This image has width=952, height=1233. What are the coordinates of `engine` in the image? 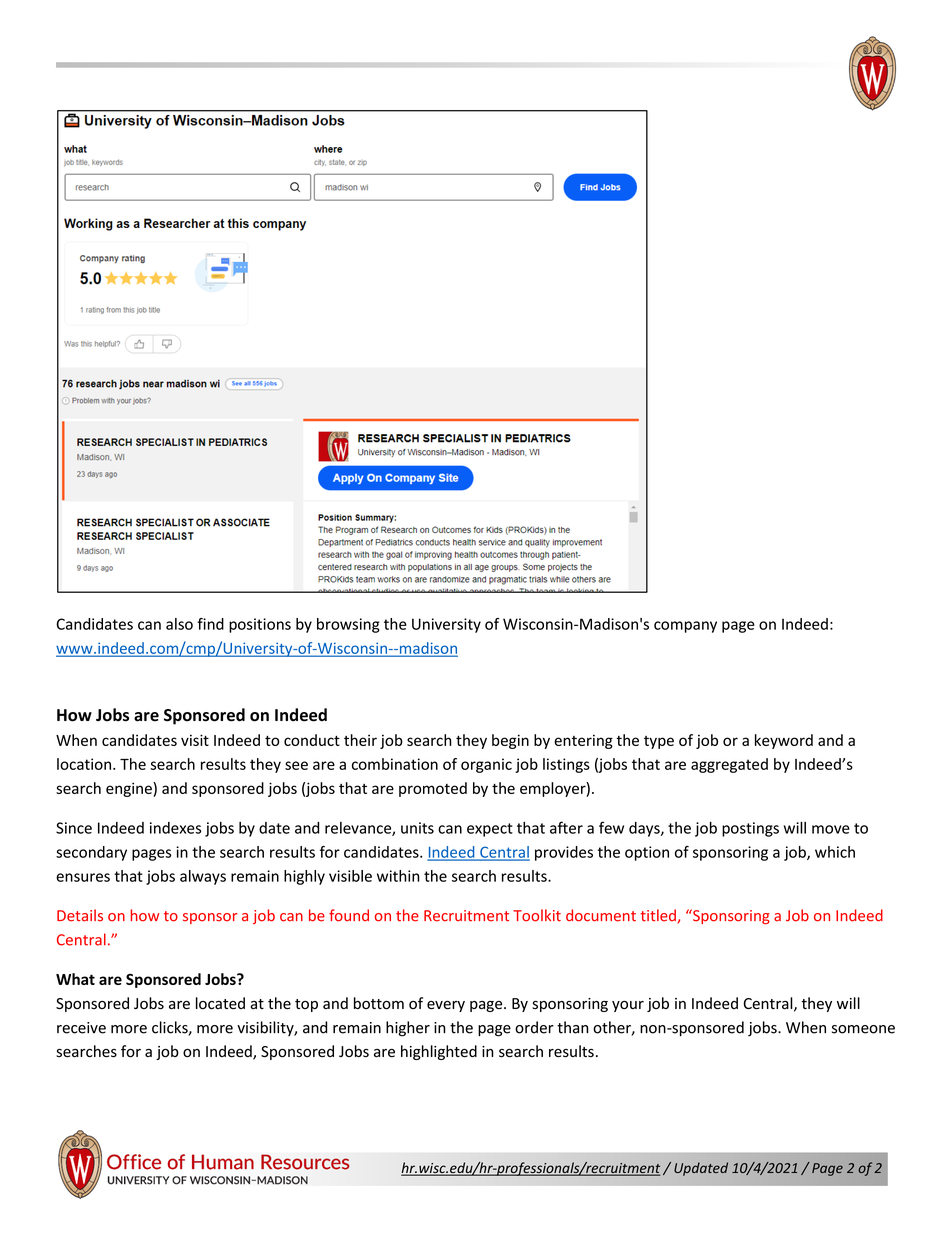 It's located at (130, 789).
